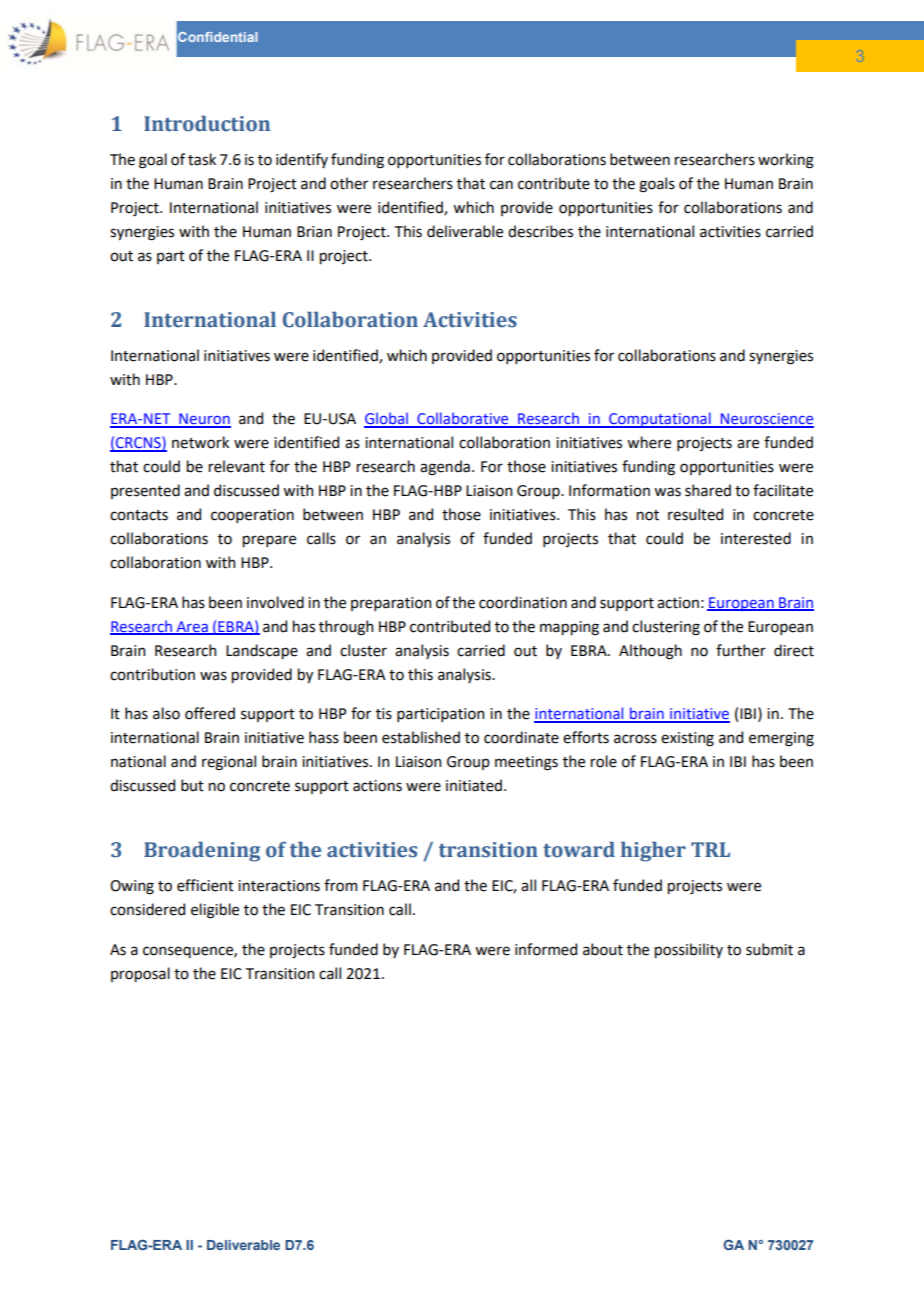 The height and width of the screenshot is (1308, 924). What do you see at coordinates (708, 490) in the screenshot?
I see `shared` at bounding box center [708, 490].
